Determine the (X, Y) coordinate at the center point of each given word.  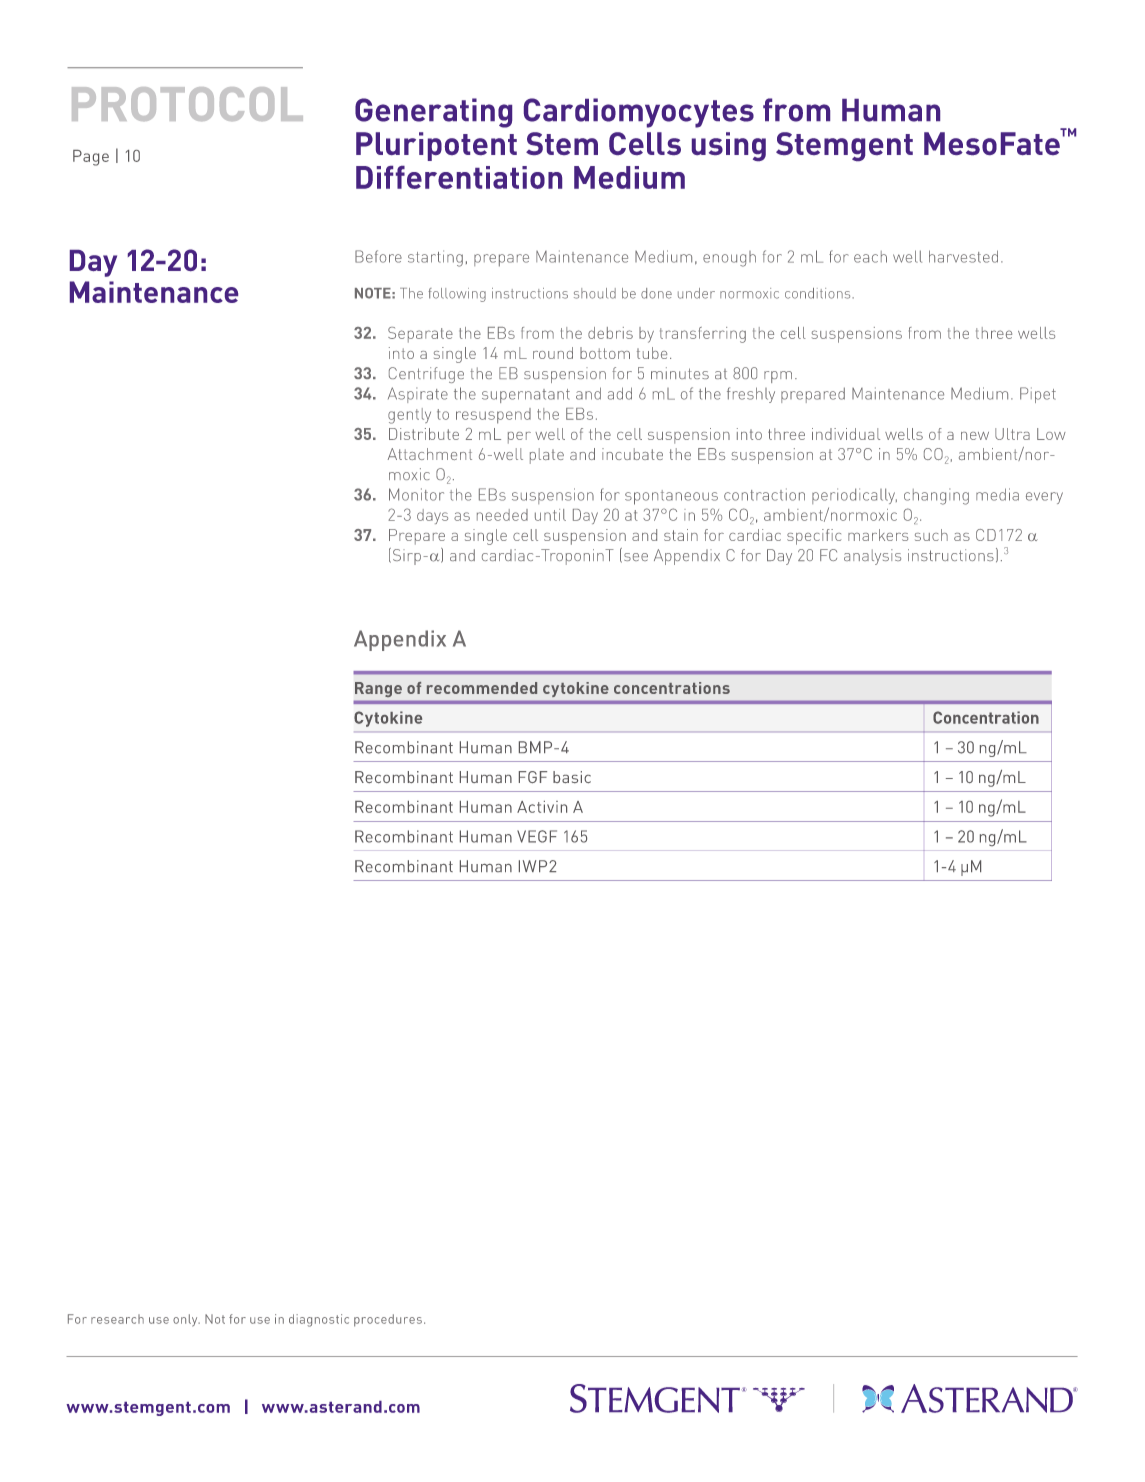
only (186, 1320)
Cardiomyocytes (639, 113)
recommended (482, 688)
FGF (533, 777)
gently (409, 416)
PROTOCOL (187, 104)
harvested (963, 256)
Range (378, 689)
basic (572, 777)
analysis (872, 557)
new (975, 436)
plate (547, 456)
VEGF (537, 836)
